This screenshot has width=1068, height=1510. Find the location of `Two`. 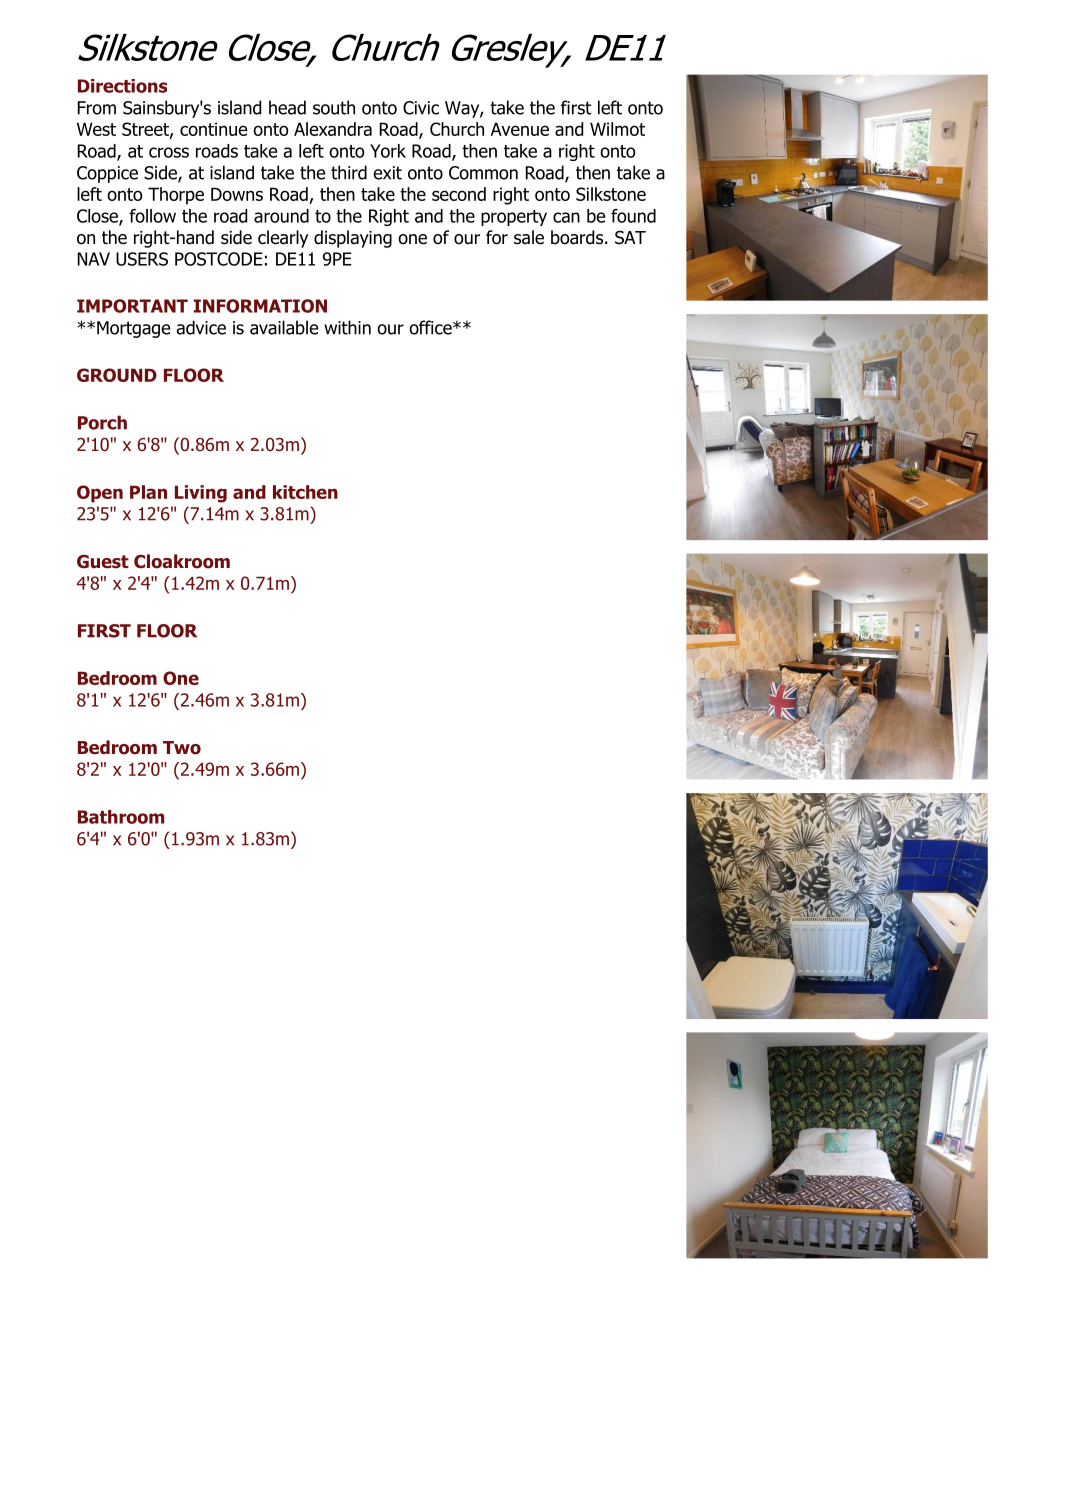

Two is located at coordinates (182, 748).
